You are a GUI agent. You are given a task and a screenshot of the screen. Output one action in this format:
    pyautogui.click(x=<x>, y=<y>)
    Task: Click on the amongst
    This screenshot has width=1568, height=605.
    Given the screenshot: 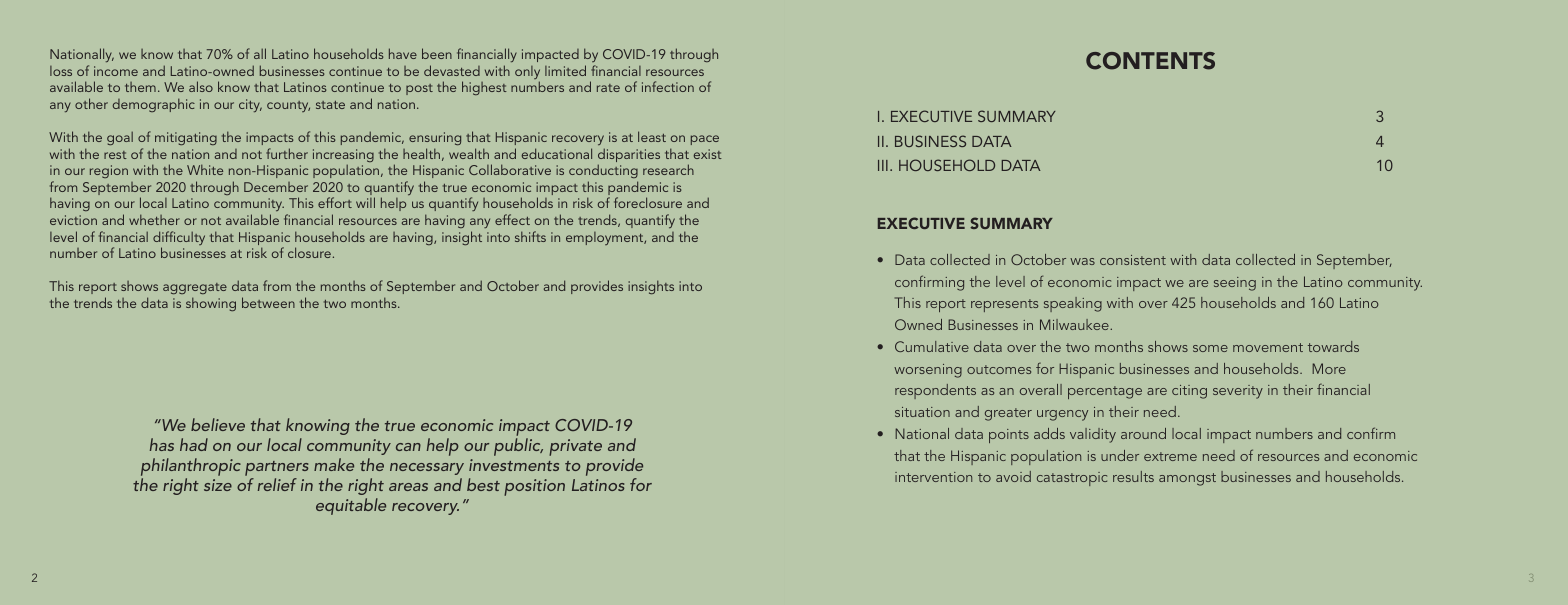 What is the action you would take?
    pyautogui.click(x=1187, y=479)
